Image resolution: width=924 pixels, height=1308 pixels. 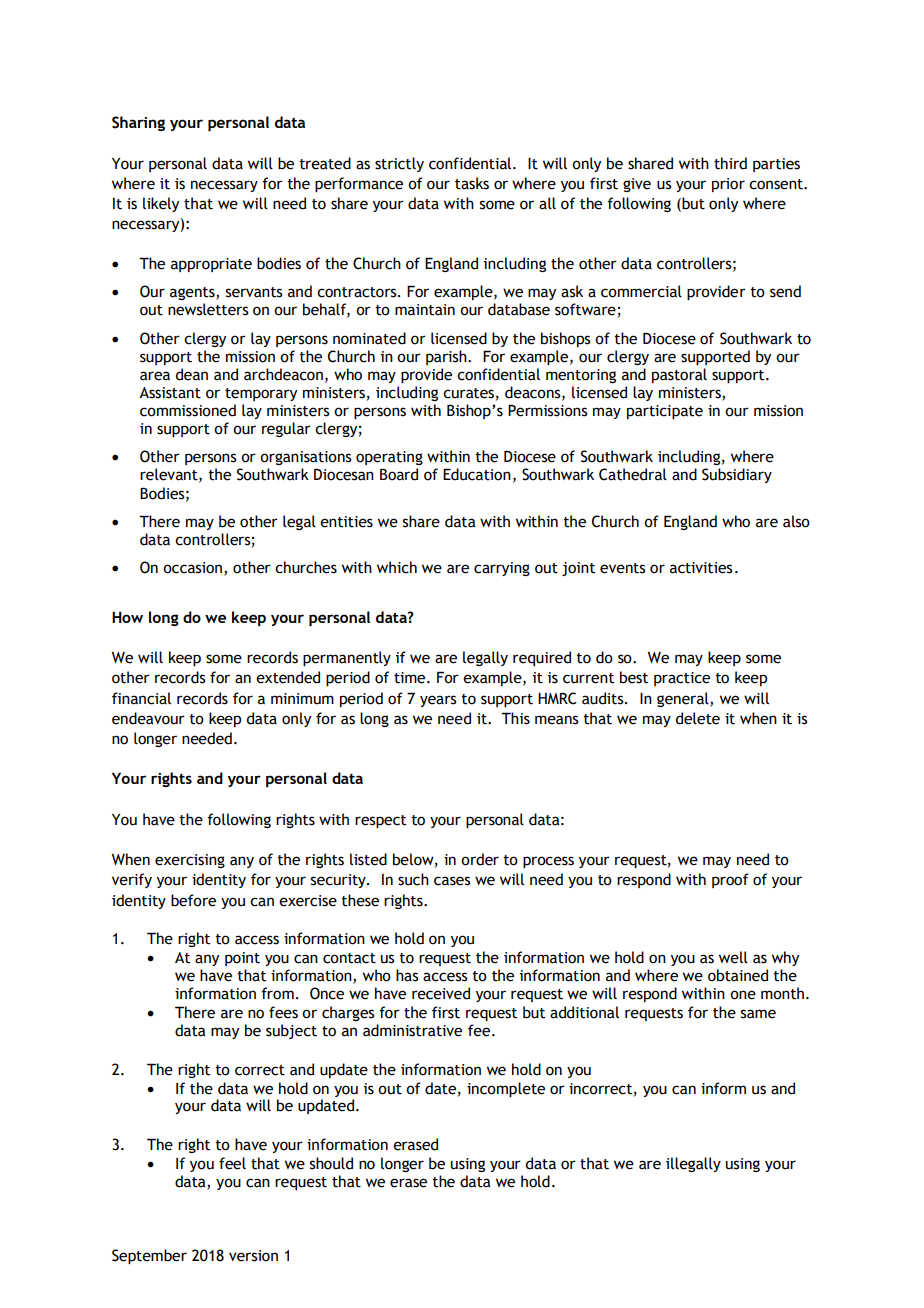 What do you see at coordinates (331, 1163) in the screenshot?
I see `should` at bounding box center [331, 1163].
